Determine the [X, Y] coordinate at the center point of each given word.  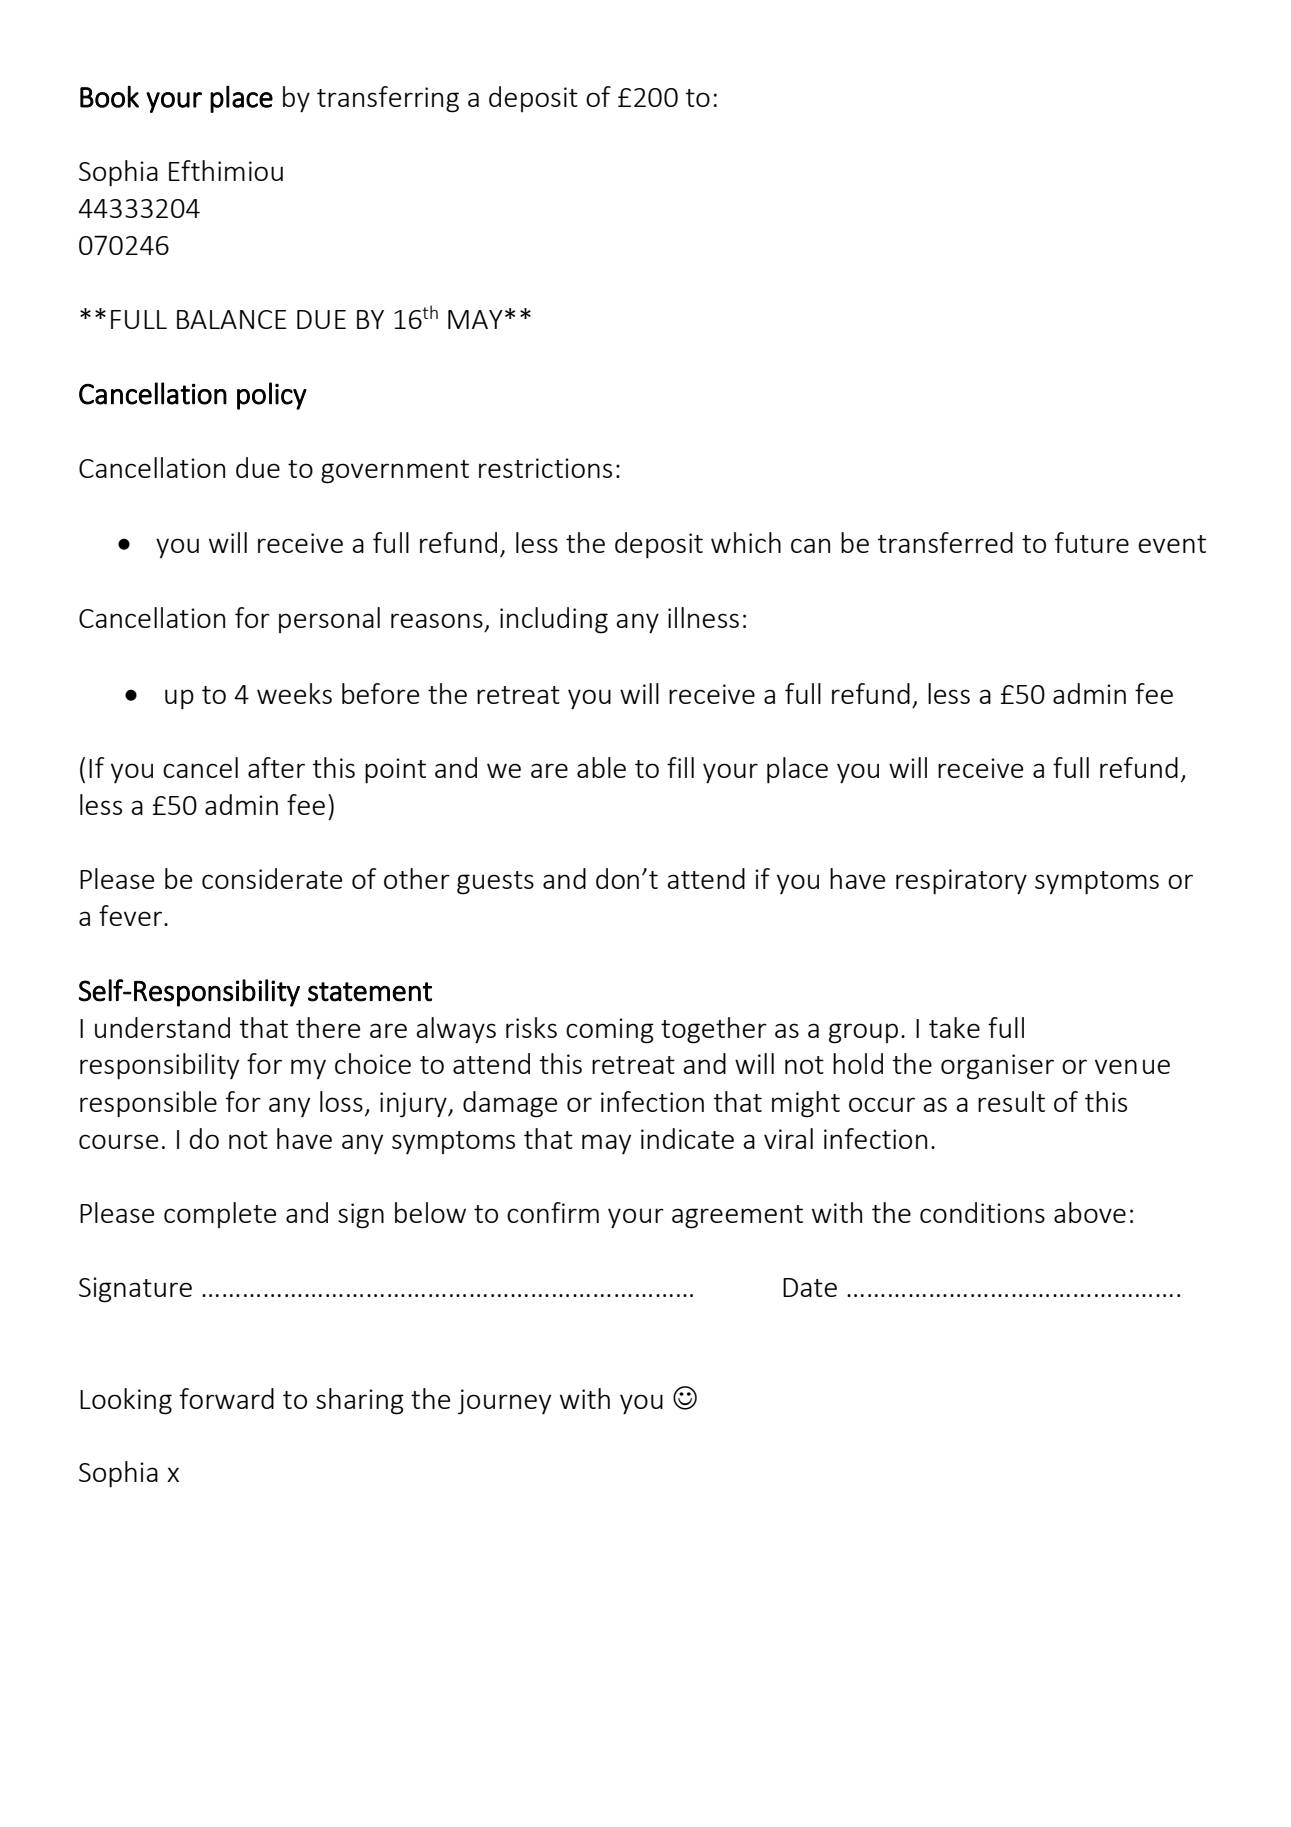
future [1092, 542]
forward [227, 1398]
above [1090, 1212]
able [601, 767]
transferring [388, 99]
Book [109, 96]
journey [504, 1402]
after [276, 767]
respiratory [961, 882]
